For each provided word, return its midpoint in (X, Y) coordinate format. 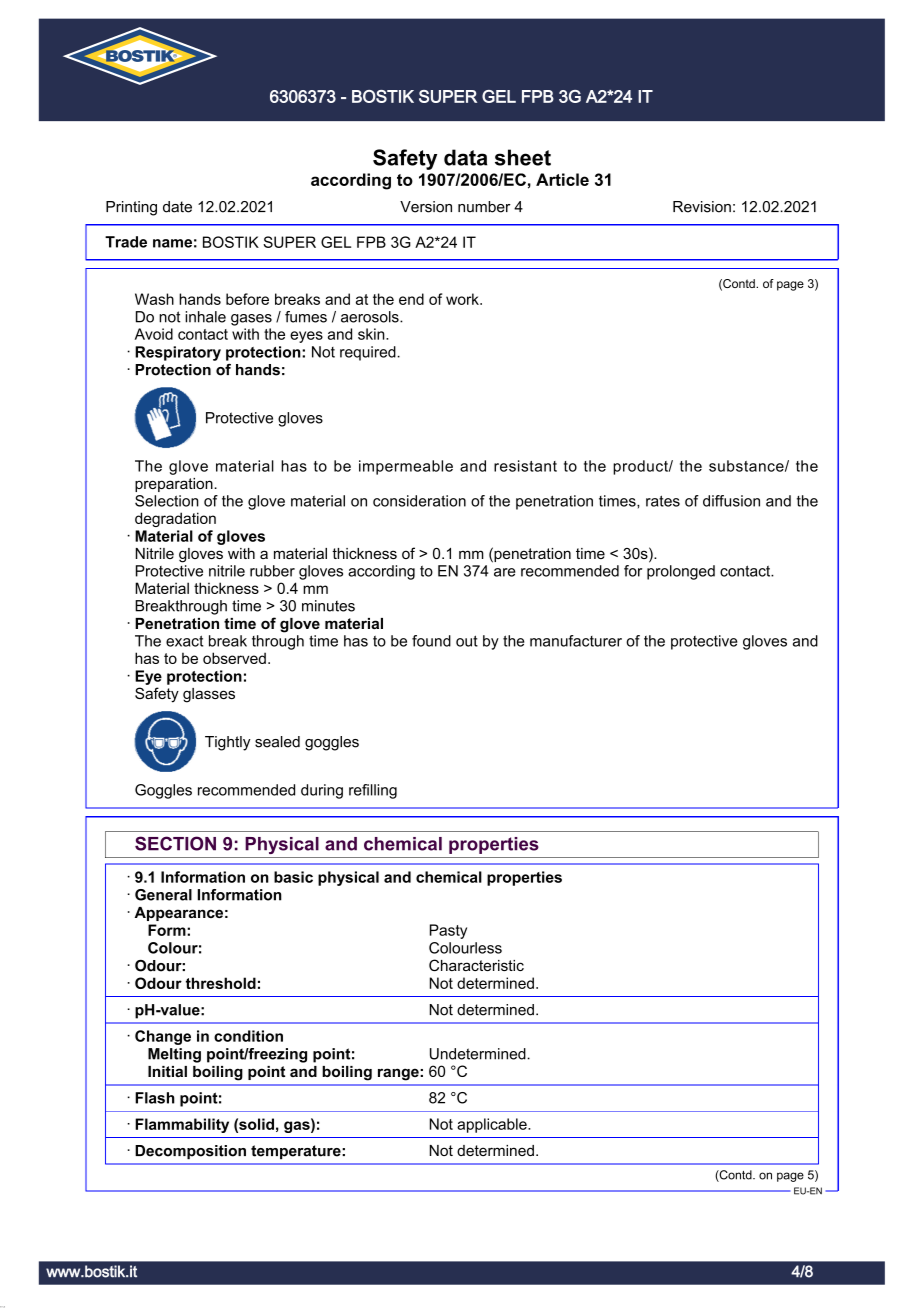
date (177, 207)
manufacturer (576, 641)
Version (426, 207)
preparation (175, 485)
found (431, 641)
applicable (493, 1125)
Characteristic (476, 965)
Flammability (182, 1125)
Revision (702, 207)
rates (663, 501)
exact (184, 641)
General (163, 895)
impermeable (406, 467)
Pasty (448, 931)
